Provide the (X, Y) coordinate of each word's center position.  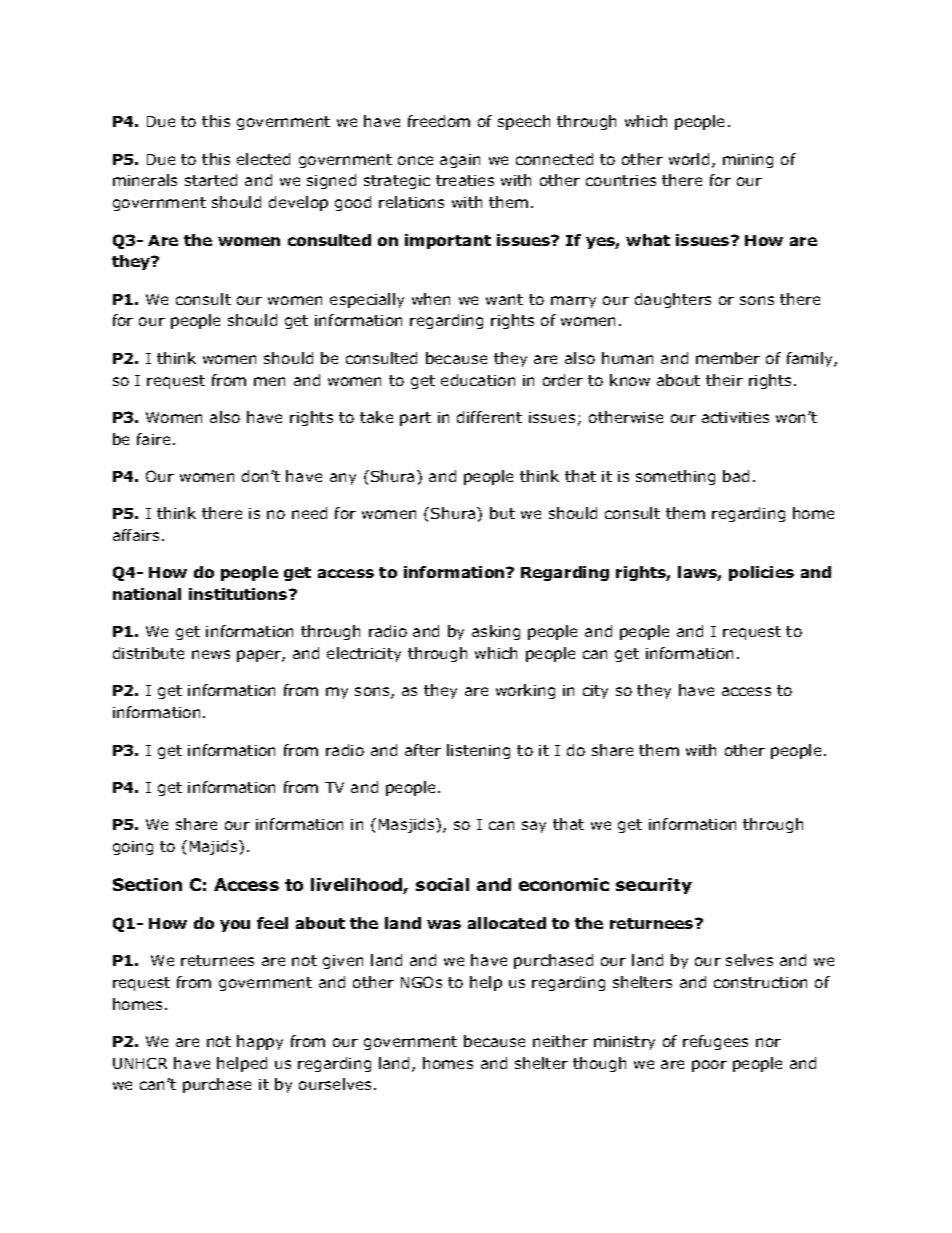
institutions (239, 594)
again (460, 161)
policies (761, 573)
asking (496, 632)
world (689, 159)
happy (260, 1042)
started (211, 180)
